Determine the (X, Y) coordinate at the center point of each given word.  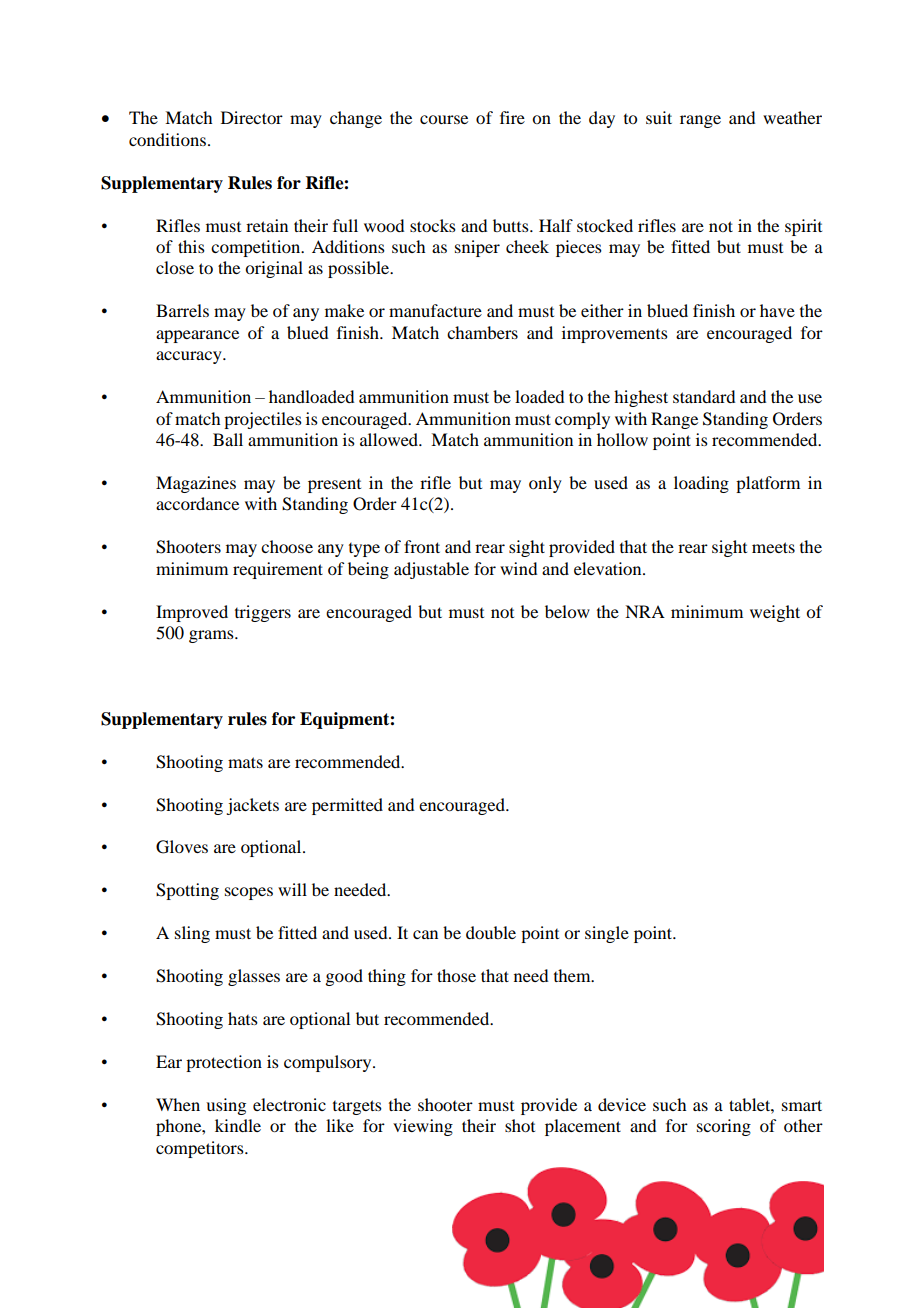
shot (520, 1125)
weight (775, 613)
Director (252, 117)
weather (792, 117)
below (567, 611)
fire (512, 117)
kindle (238, 1125)
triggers (263, 613)
